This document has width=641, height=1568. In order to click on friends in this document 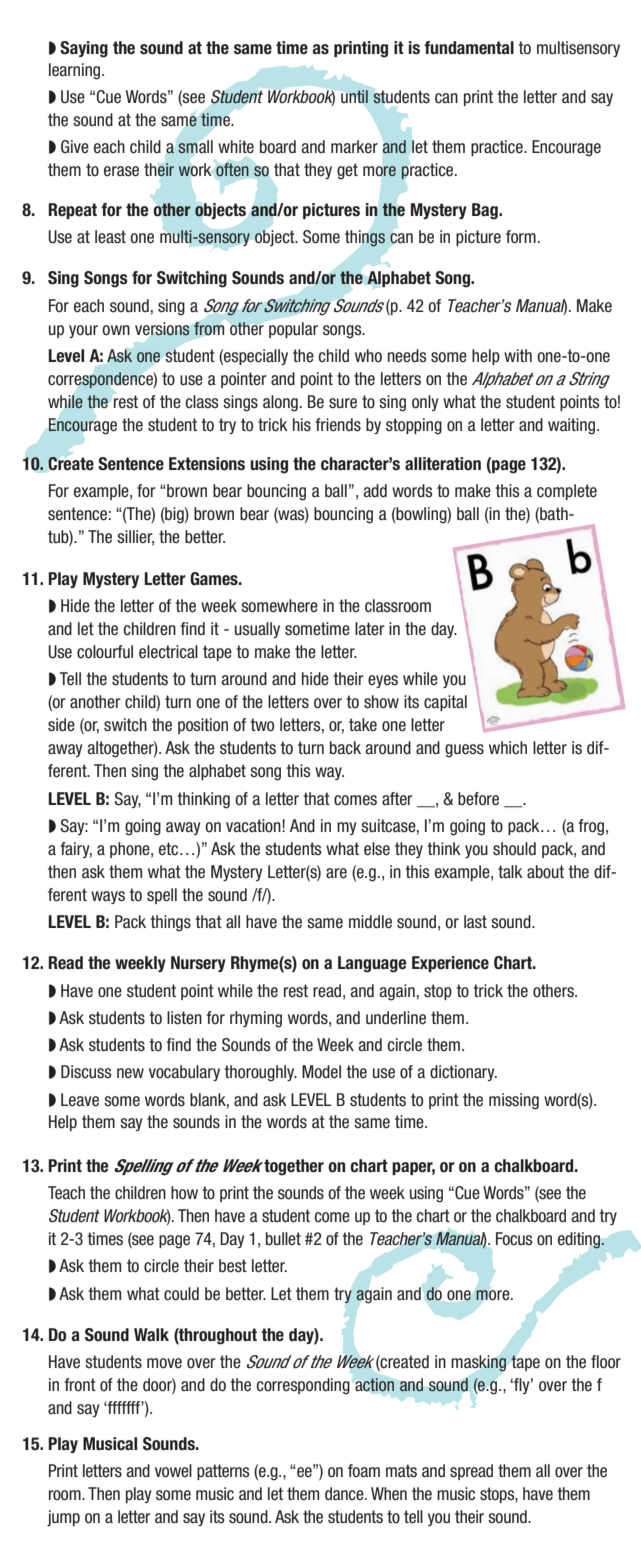, I will do `click(338, 425)`.
